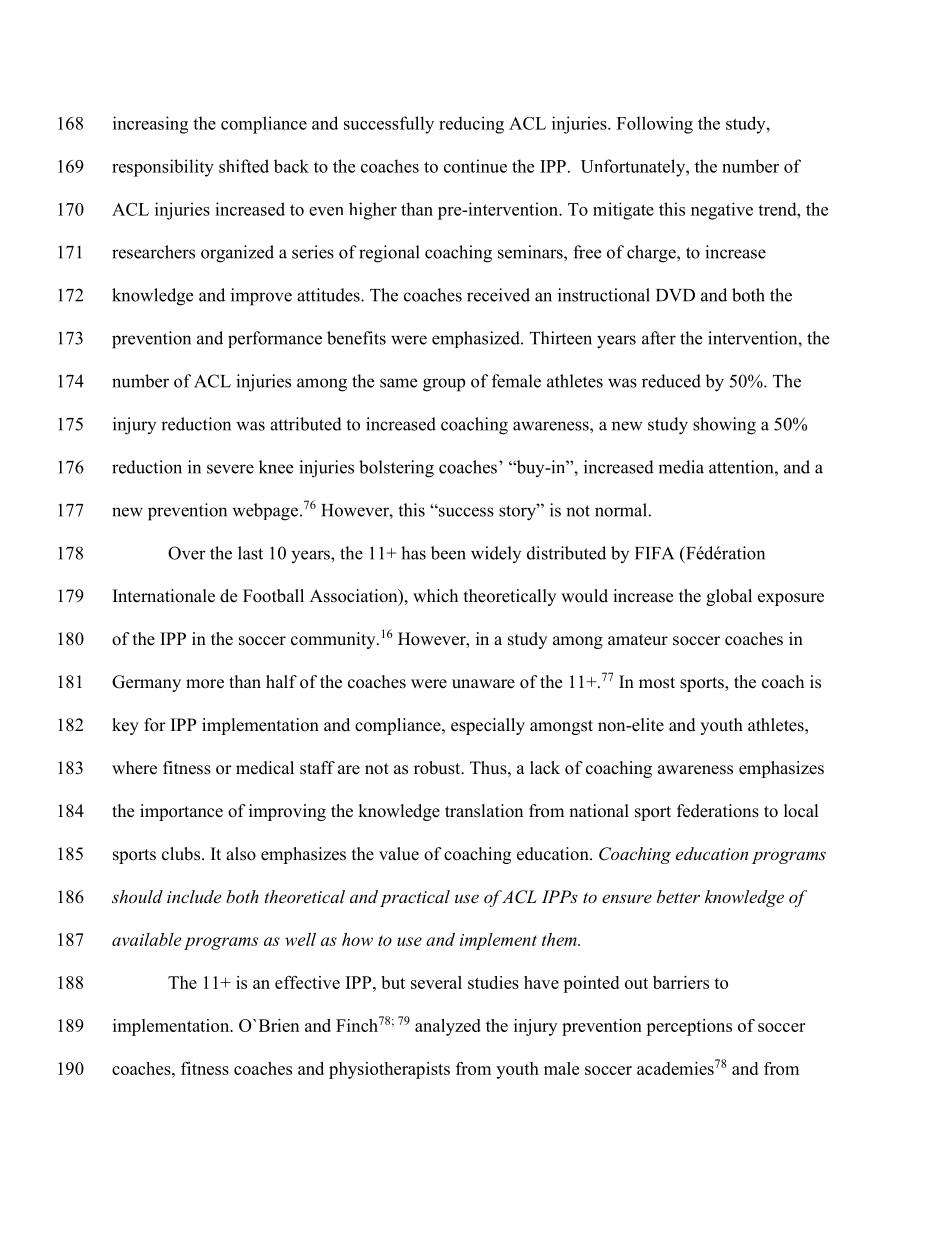 The width and height of the screenshot is (952, 1233). I want to click on Following, so click(655, 125).
